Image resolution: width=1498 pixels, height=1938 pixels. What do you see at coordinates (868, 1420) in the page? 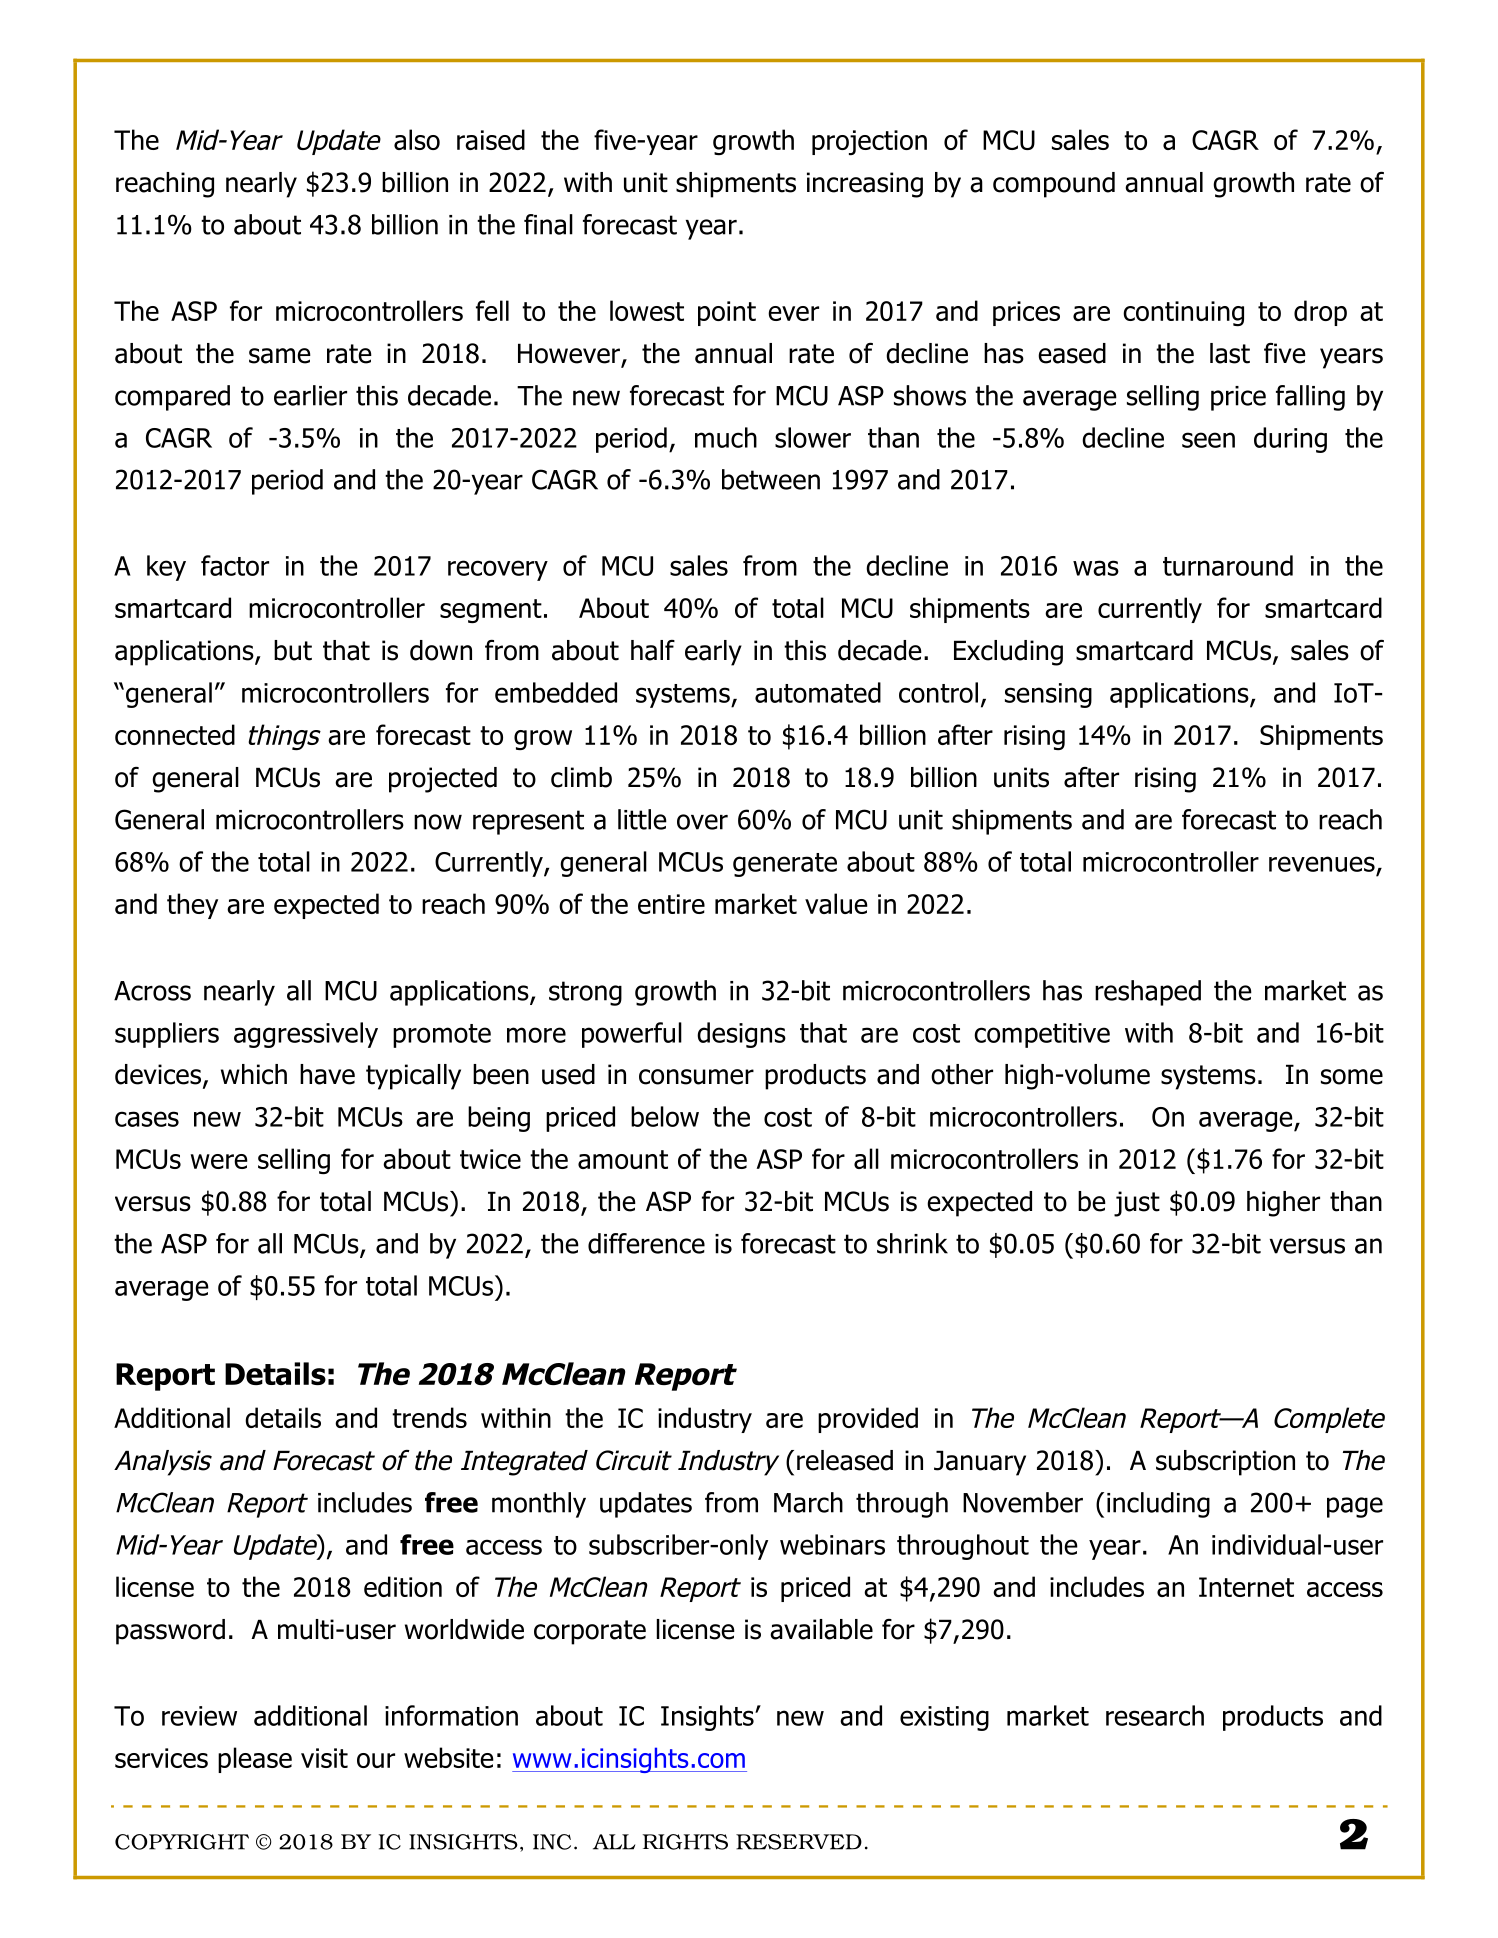
I see `provided` at bounding box center [868, 1420].
